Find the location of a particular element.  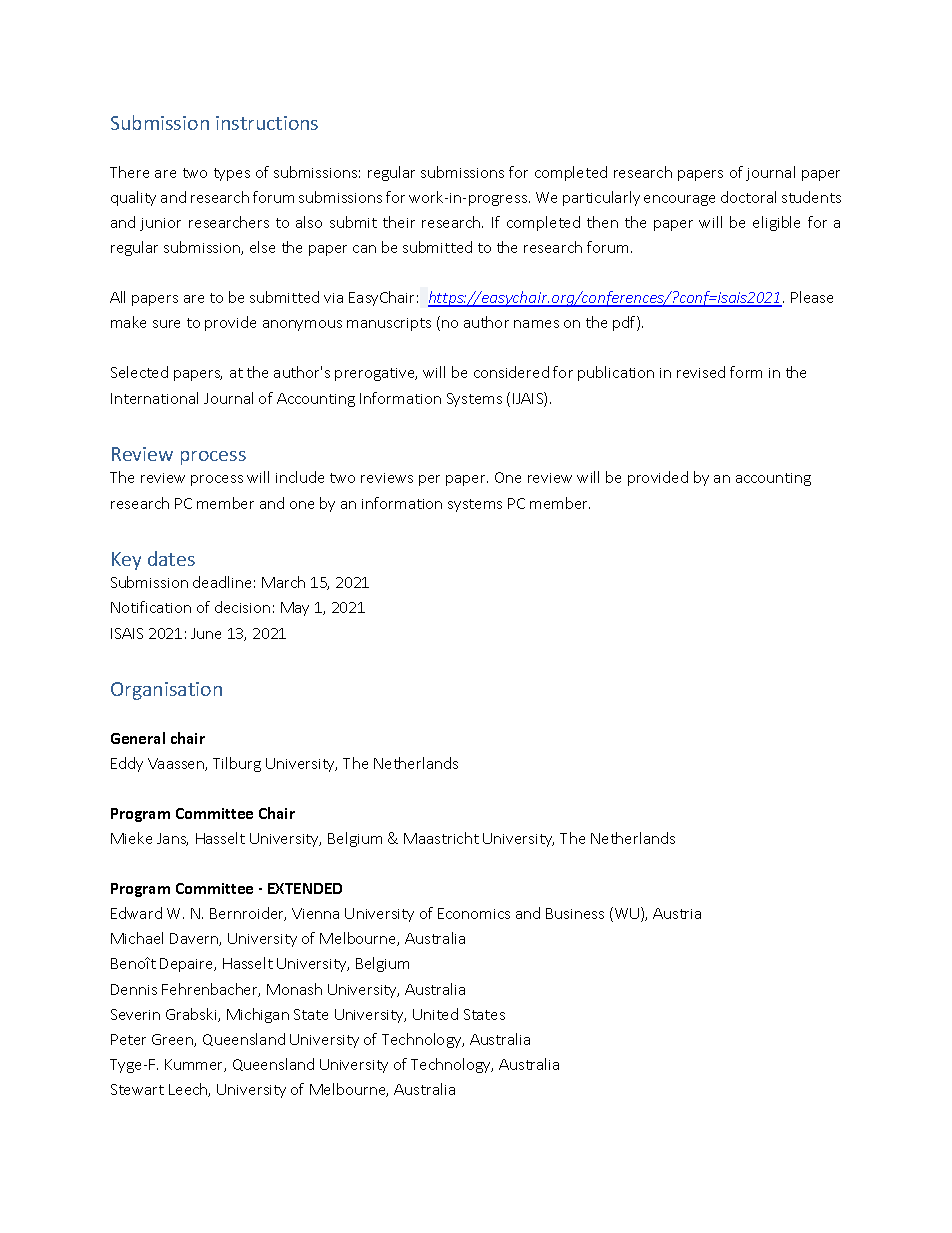

their is located at coordinates (399, 222).
